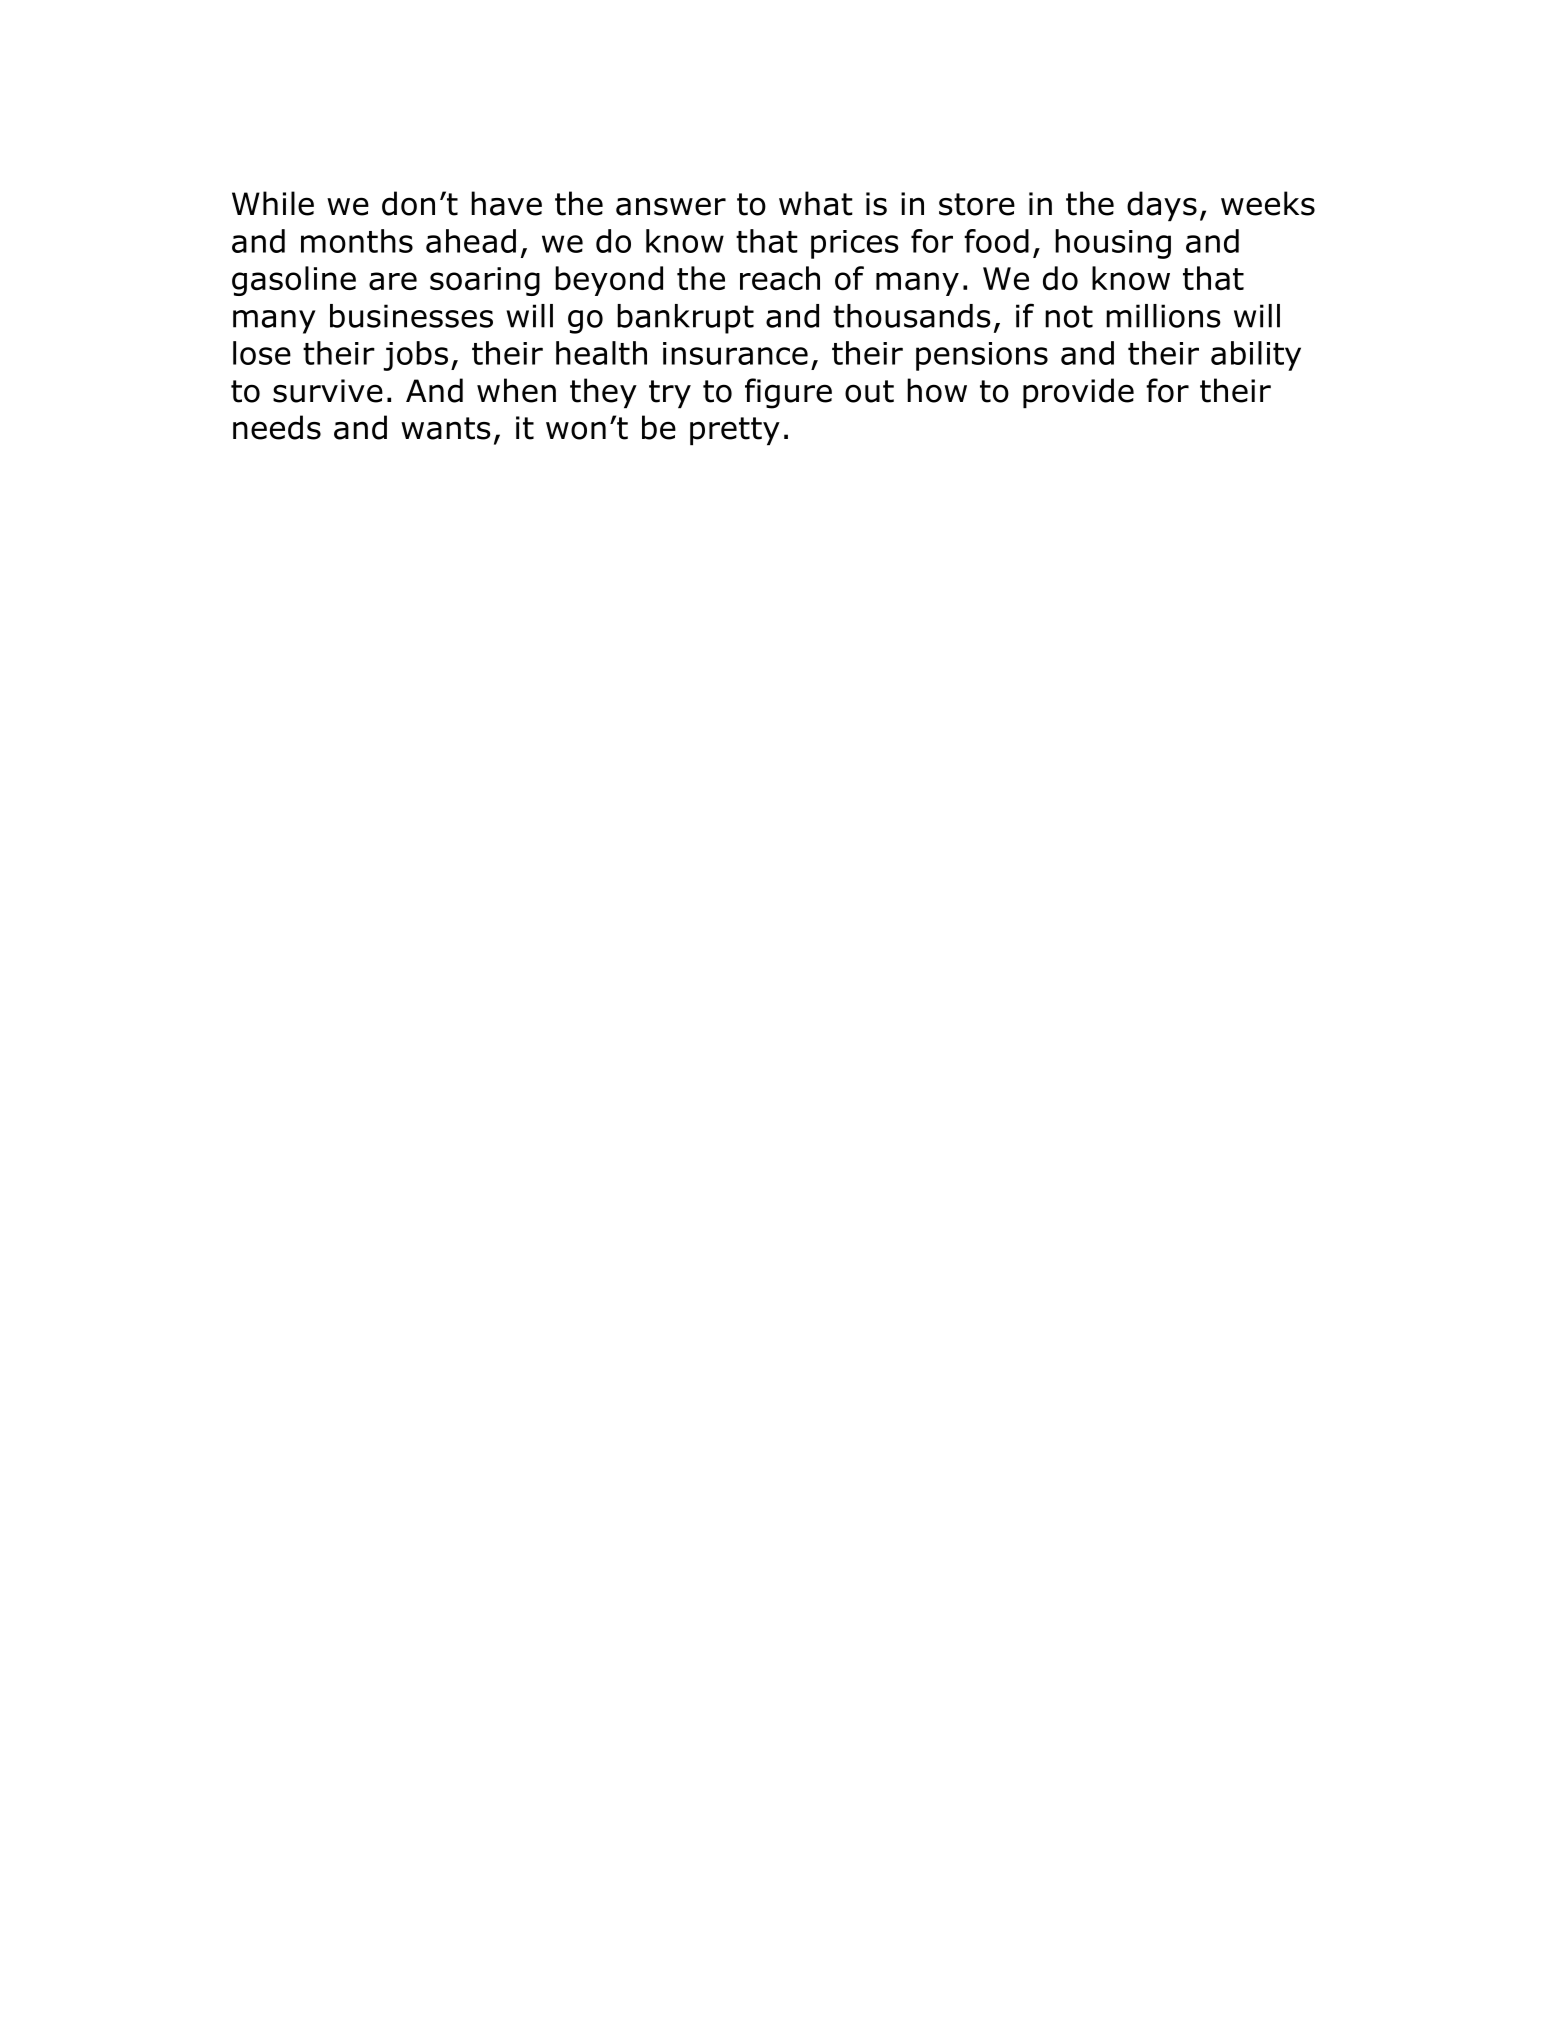 The width and height of the image is (1567, 2028). What do you see at coordinates (1163, 316) in the image?
I see `millions` at bounding box center [1163, 316].
